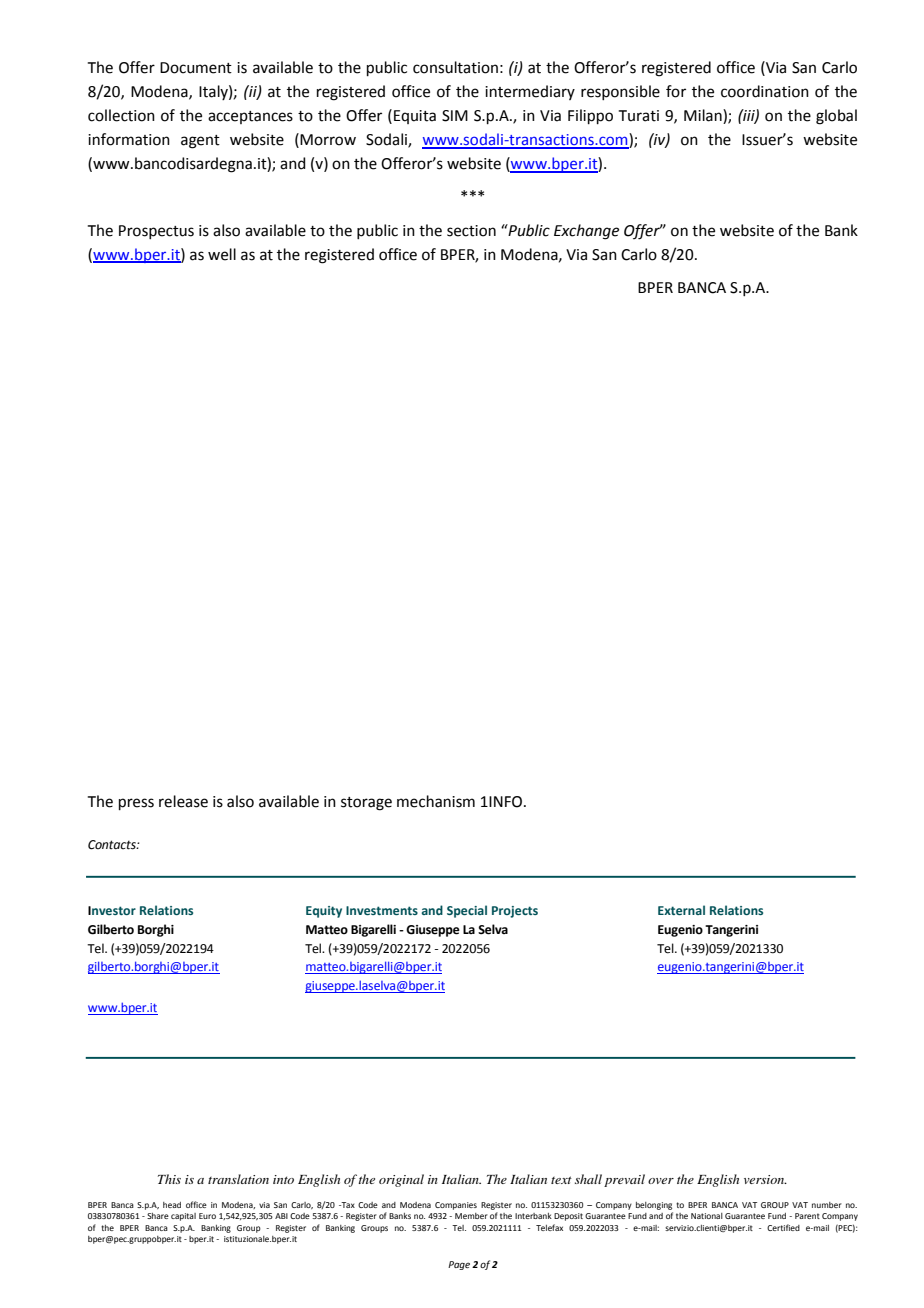  I want to click on External, so click(681, 910).
